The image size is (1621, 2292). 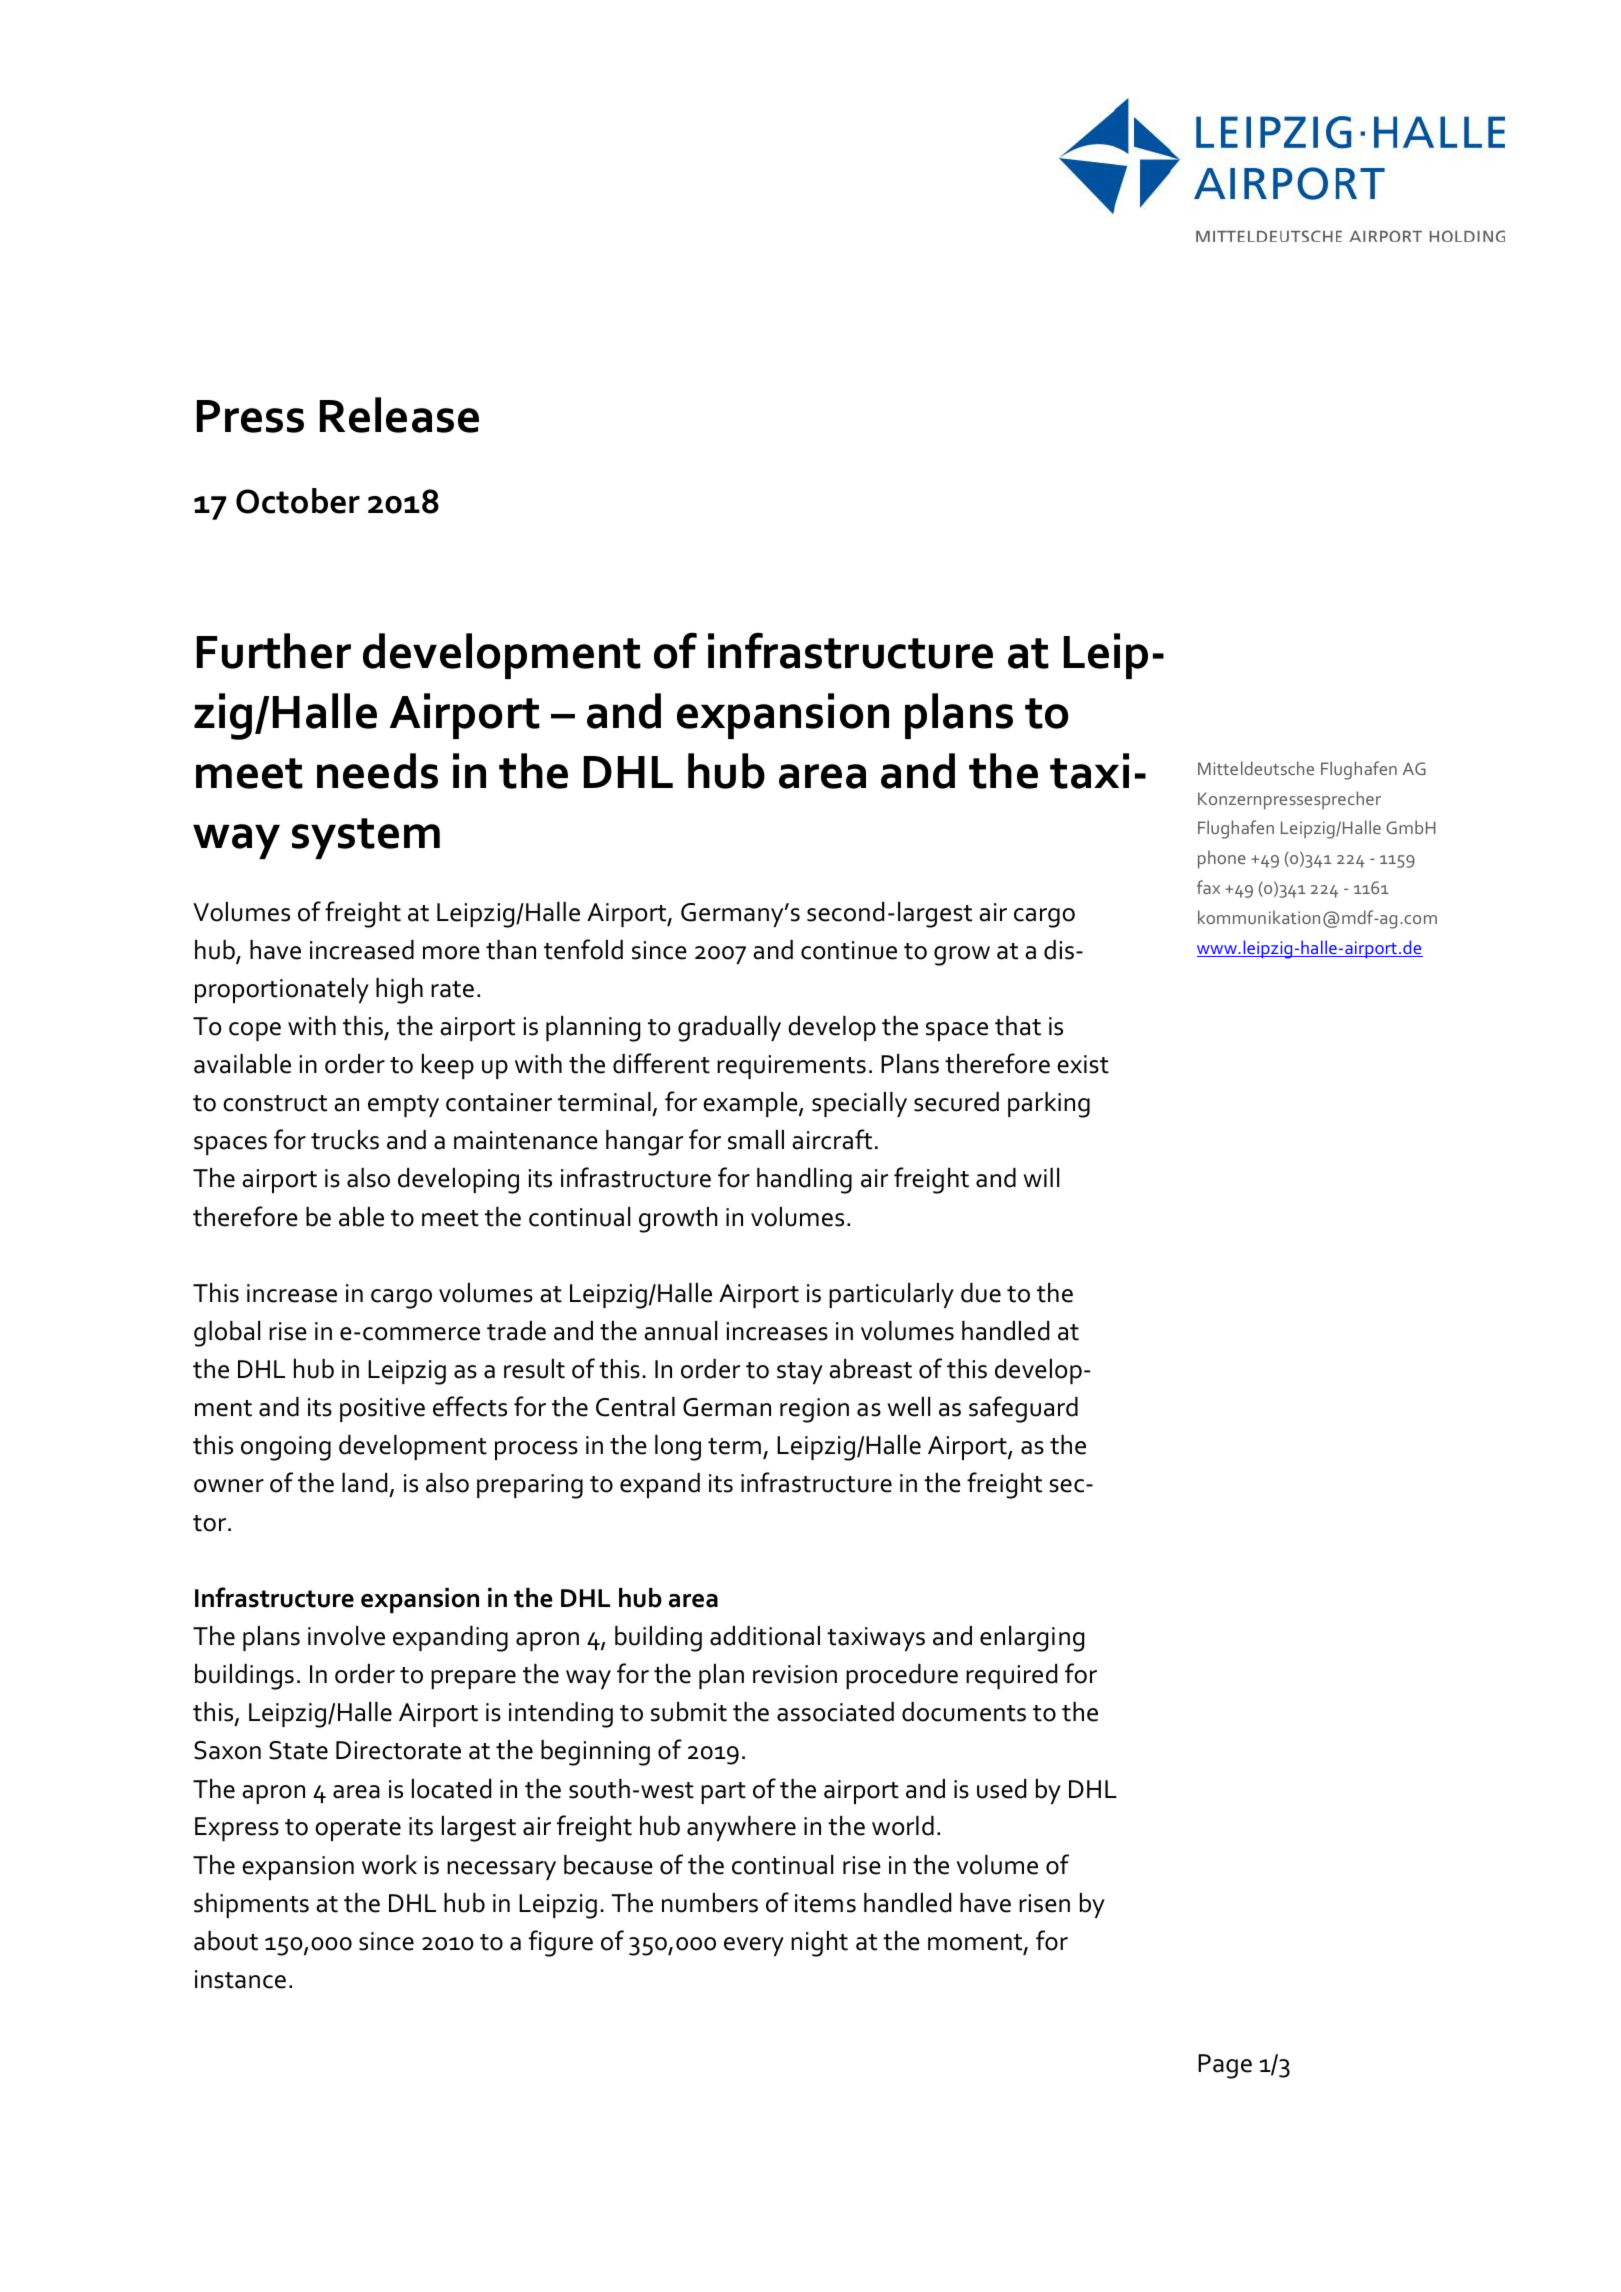 What do you see at coordinates (754, 1946) in the screenshot?
I see `every` at bounding box center [754, 1946].
